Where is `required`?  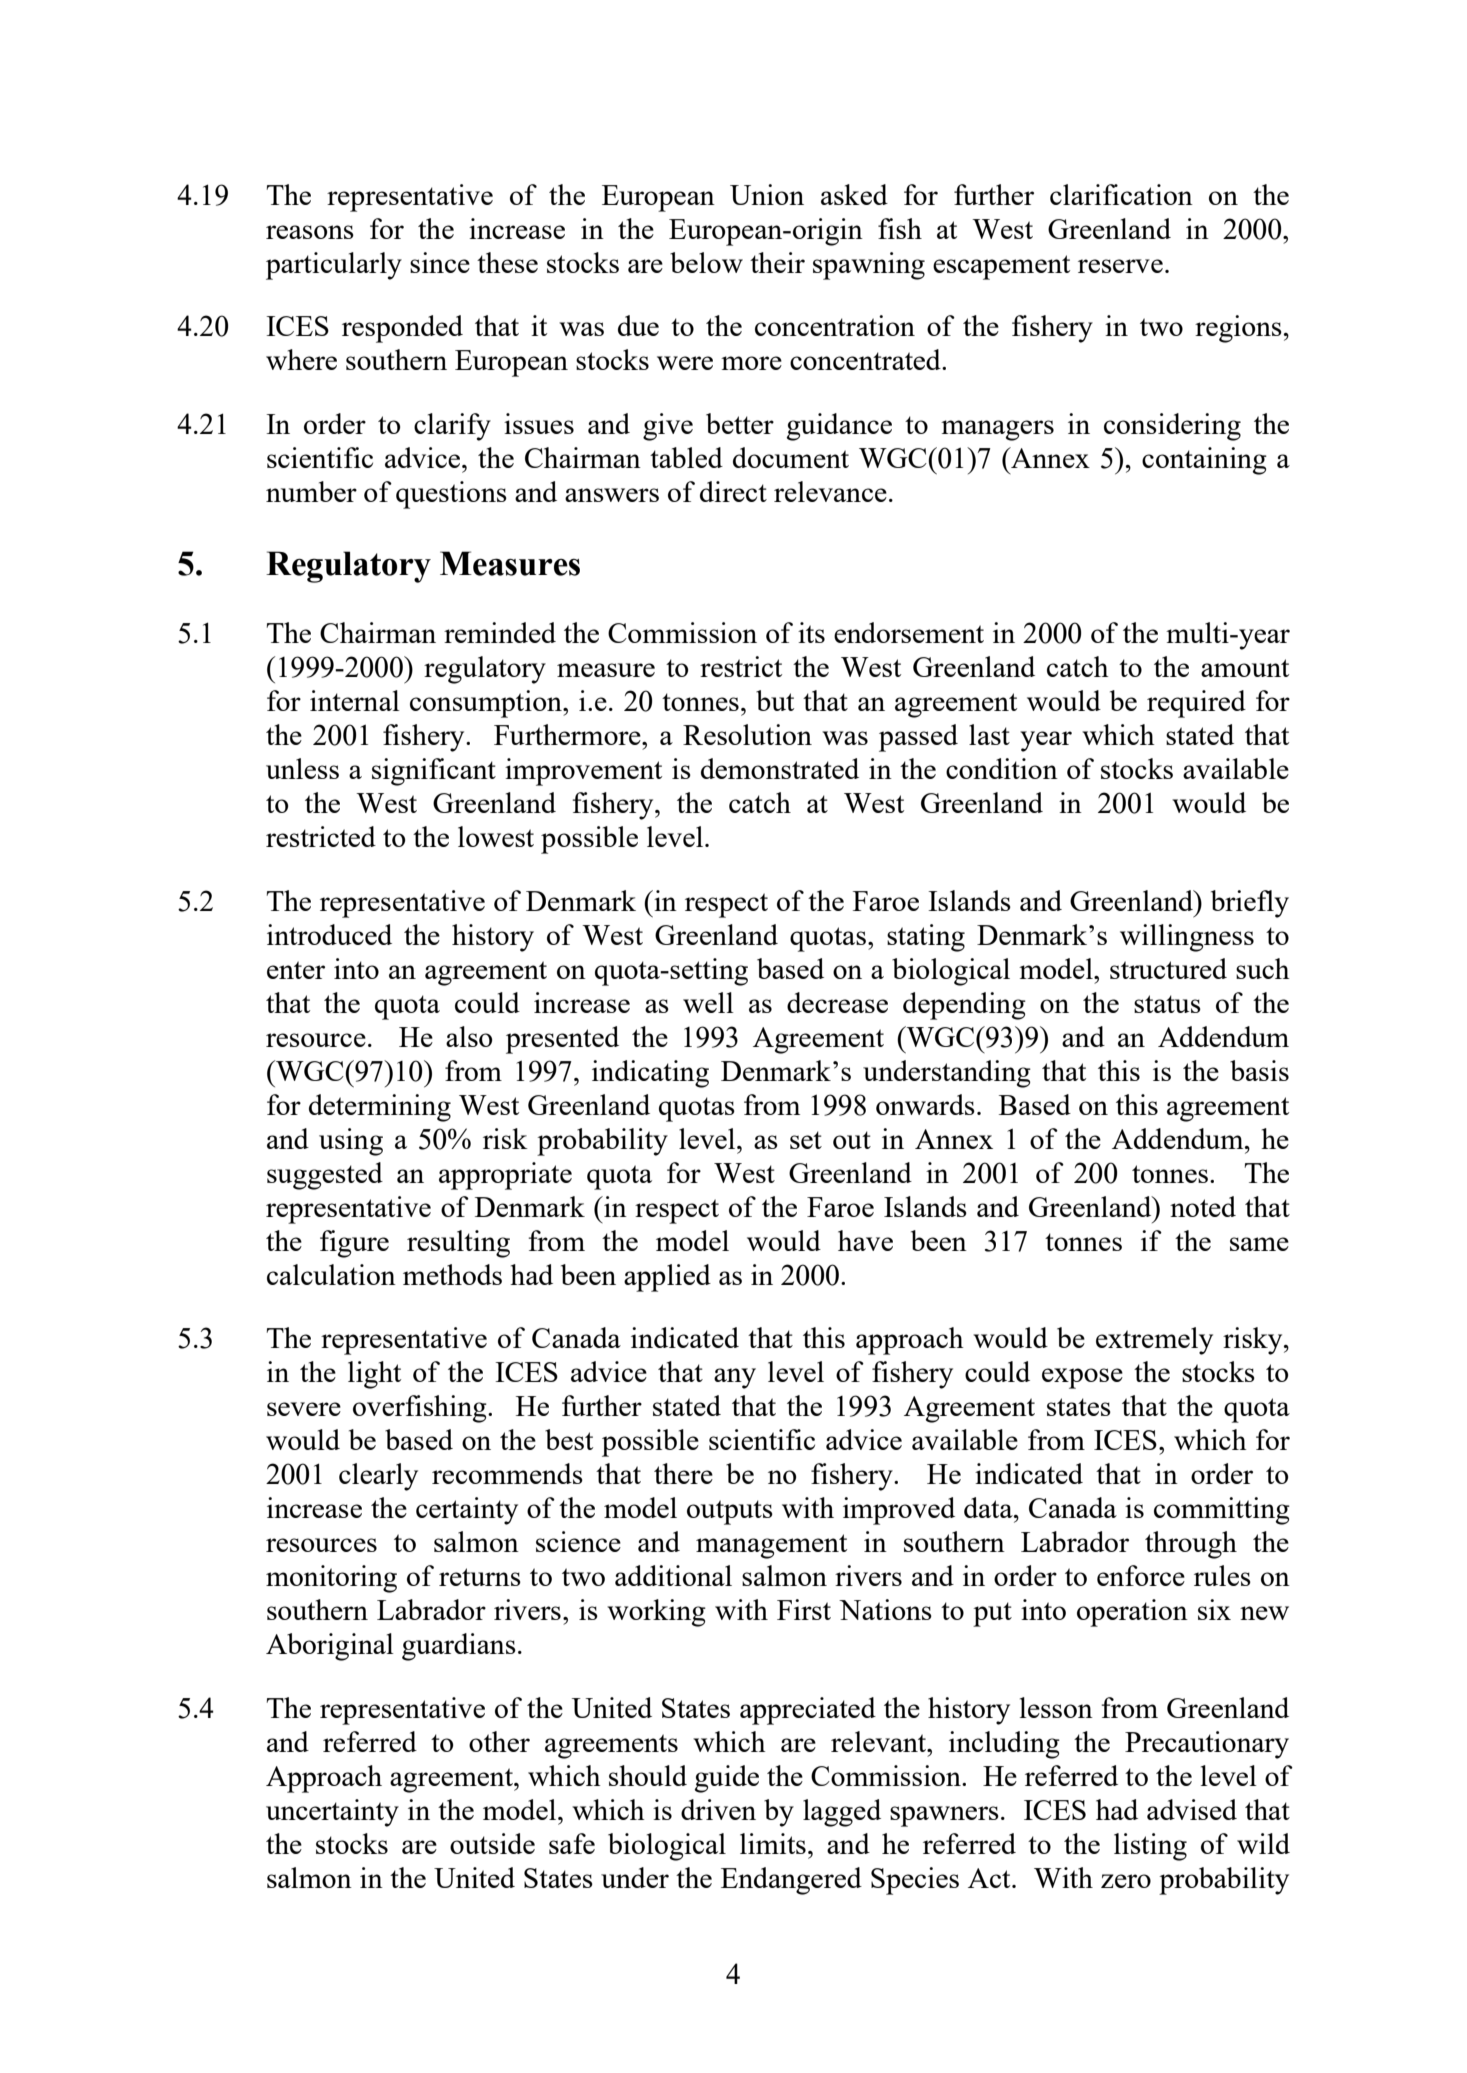 required is located at coordinates (1196, 704).
